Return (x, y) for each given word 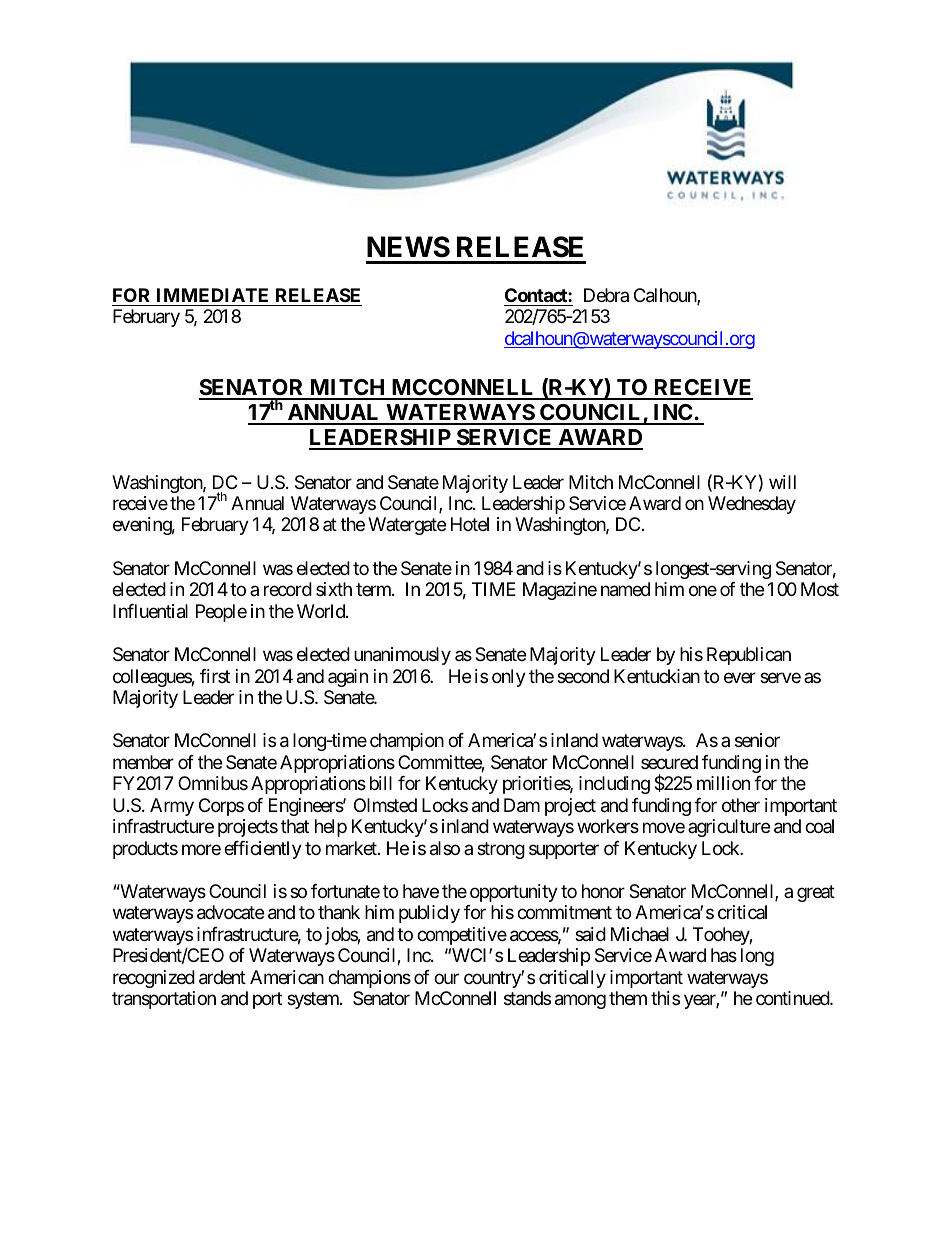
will (782, 482)
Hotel (470, 524)
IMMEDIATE (212, 295)
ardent (222, 977)
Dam (522, 805)
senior (757, 740)
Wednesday (752, 505)
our (446, 978)
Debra (606, 295)
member (143, 762)
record (288, 589)
